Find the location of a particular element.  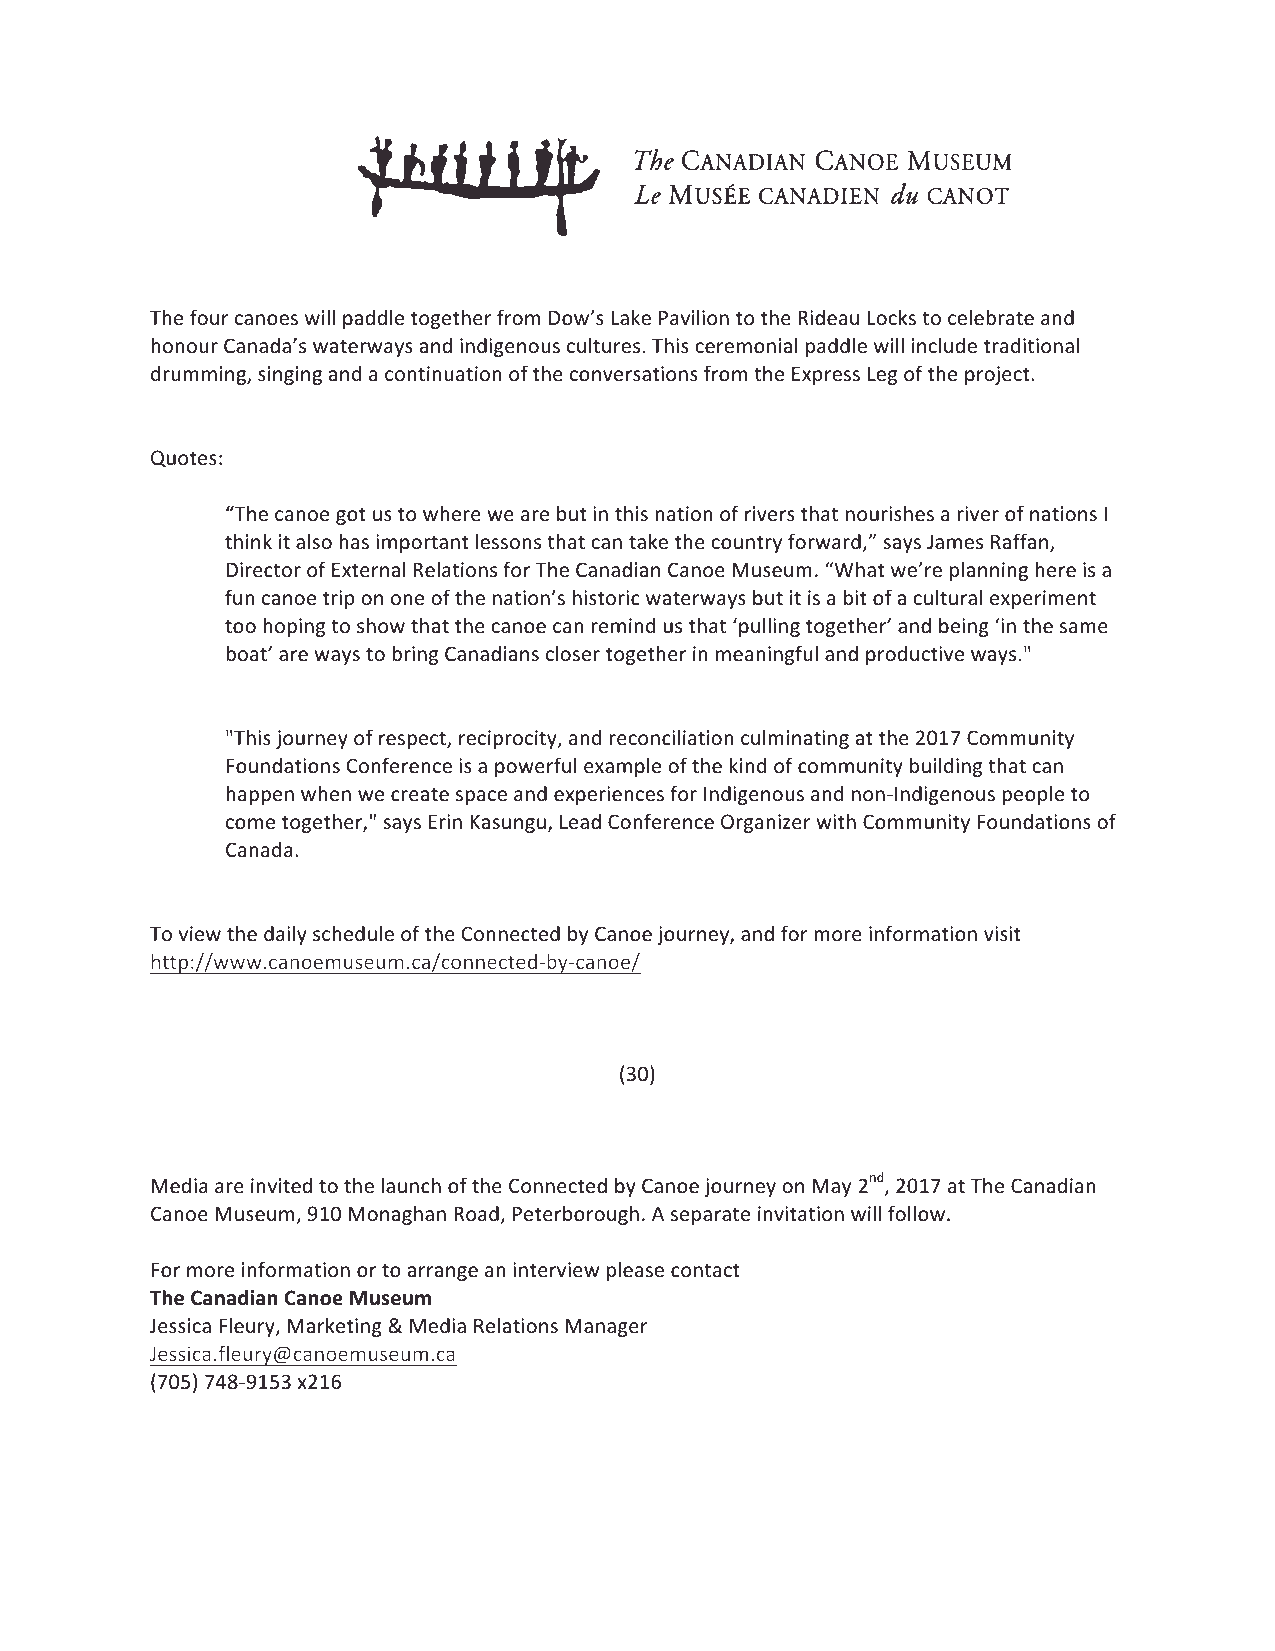

Marketing is located at coordinates (335, 1327).
